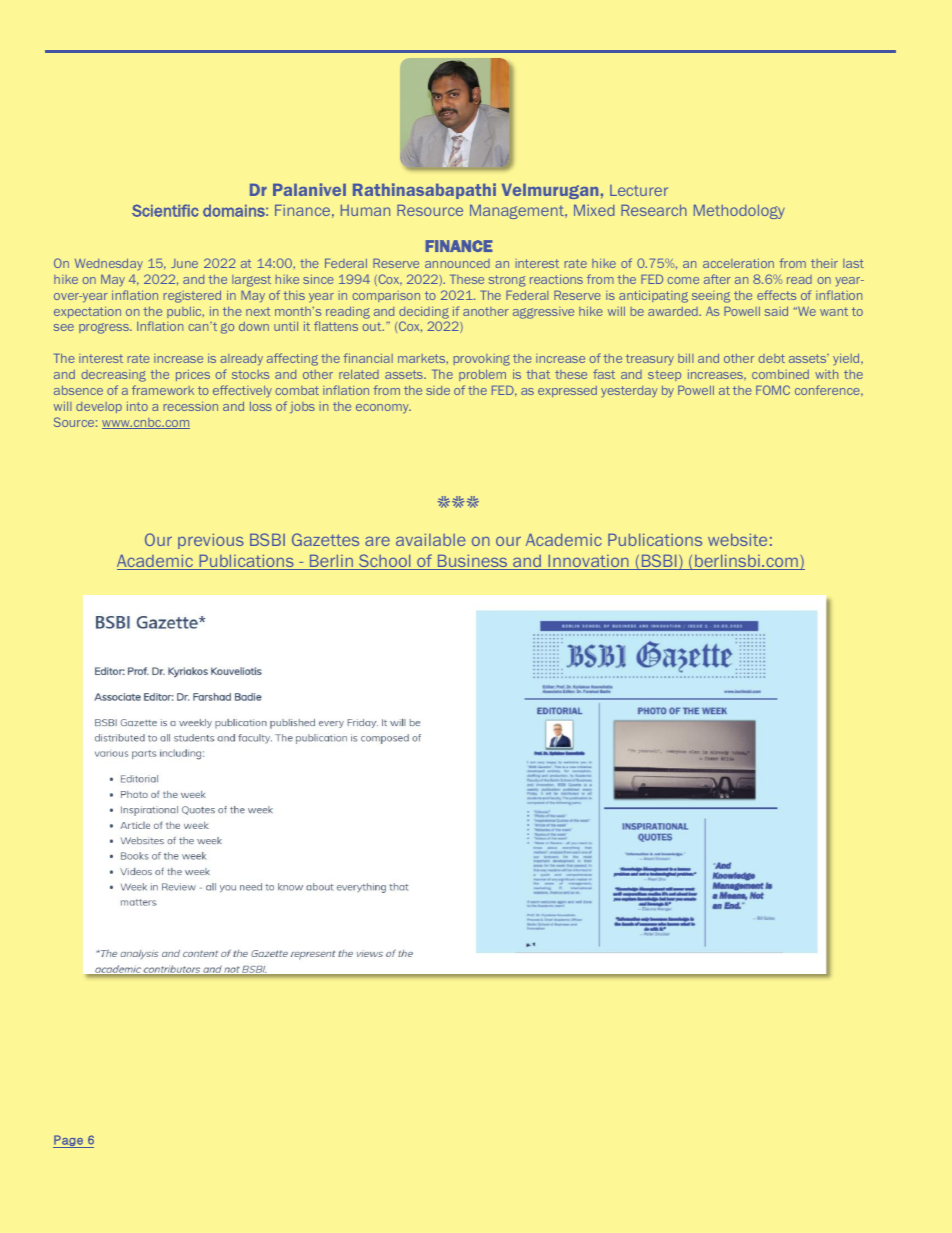 This page has width=952, height=1233. I want to click on Innovation, so click(588, 562).
